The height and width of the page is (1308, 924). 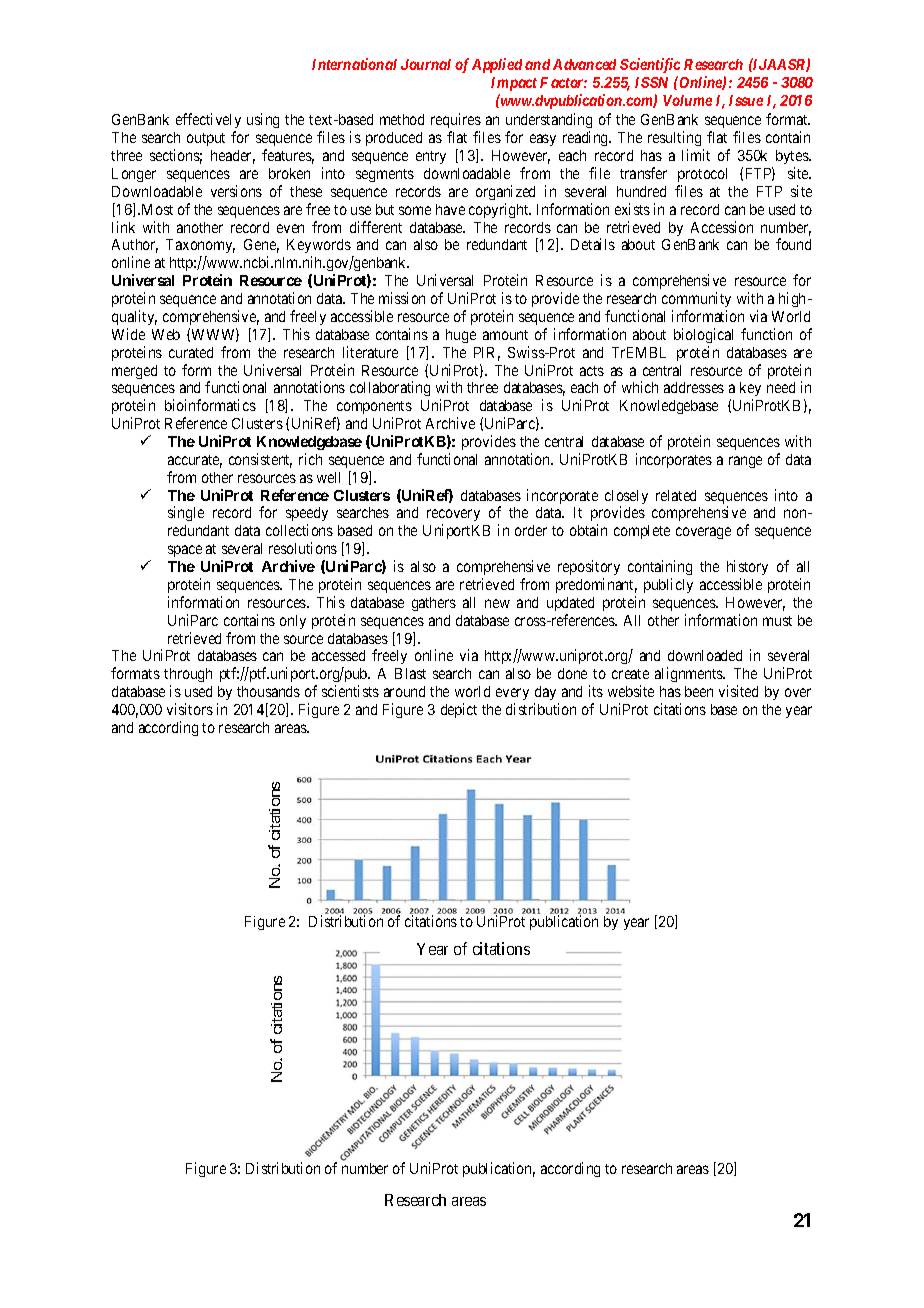 What do you see at coordinates (390, 388) in the page?
I see `collaborating` at bounding box center [390, 388].
